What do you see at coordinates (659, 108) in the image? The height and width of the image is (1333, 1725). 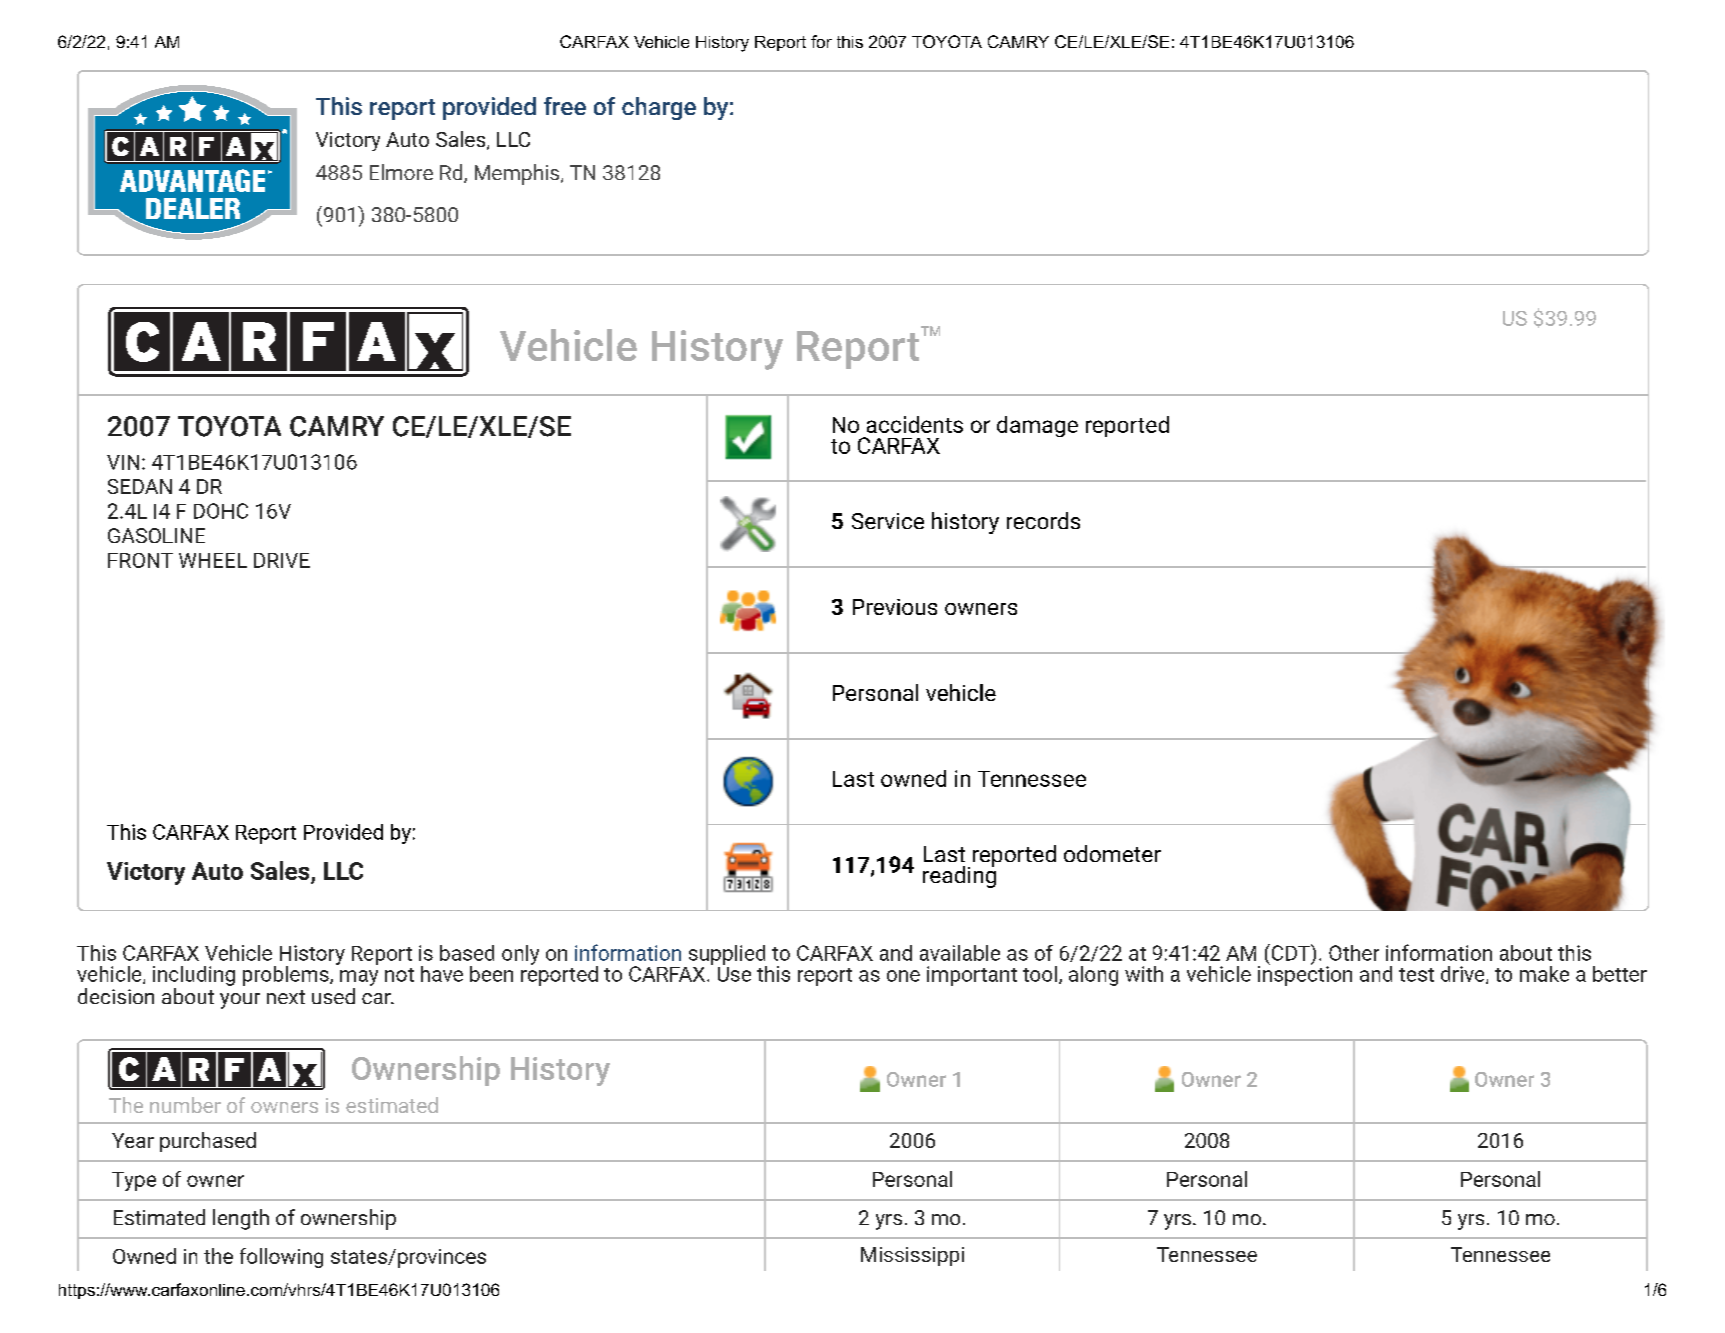 I see `charge` at bounding box center [659, 108].
